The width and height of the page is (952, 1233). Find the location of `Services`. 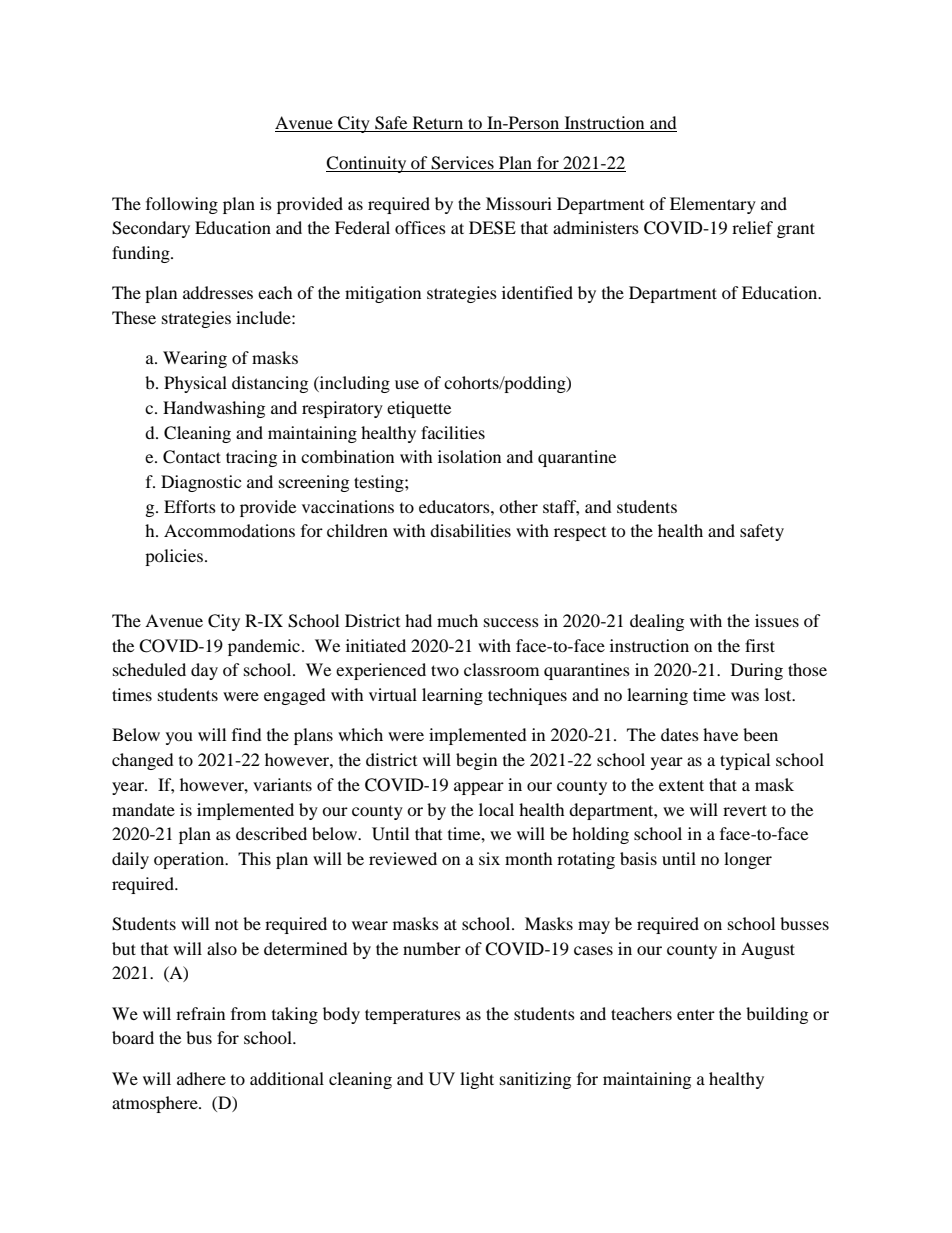

Services is located at coordinates (462, 164).
